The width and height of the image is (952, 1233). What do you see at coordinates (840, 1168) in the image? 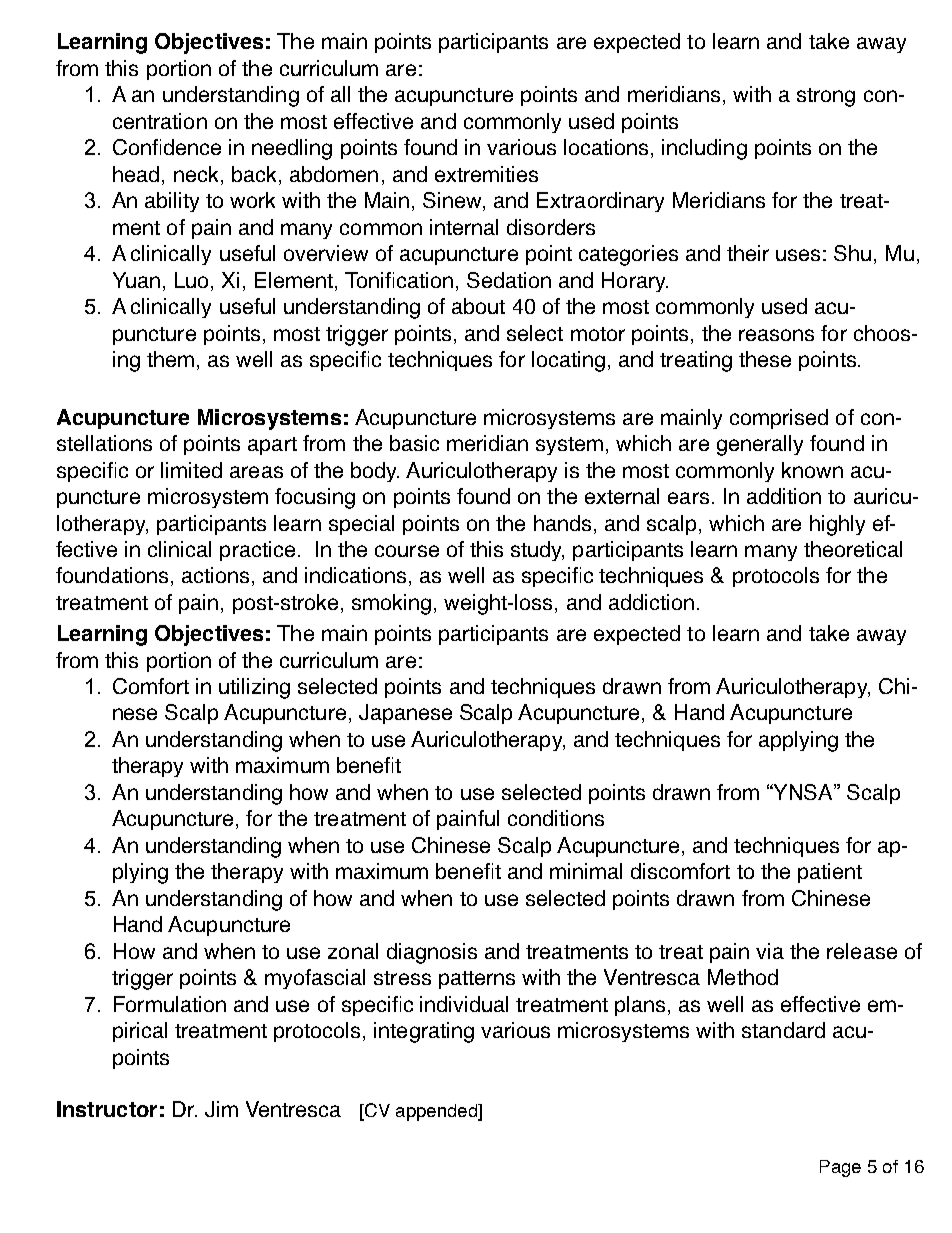
I see `Page` at bounding box center [840, 1168].
